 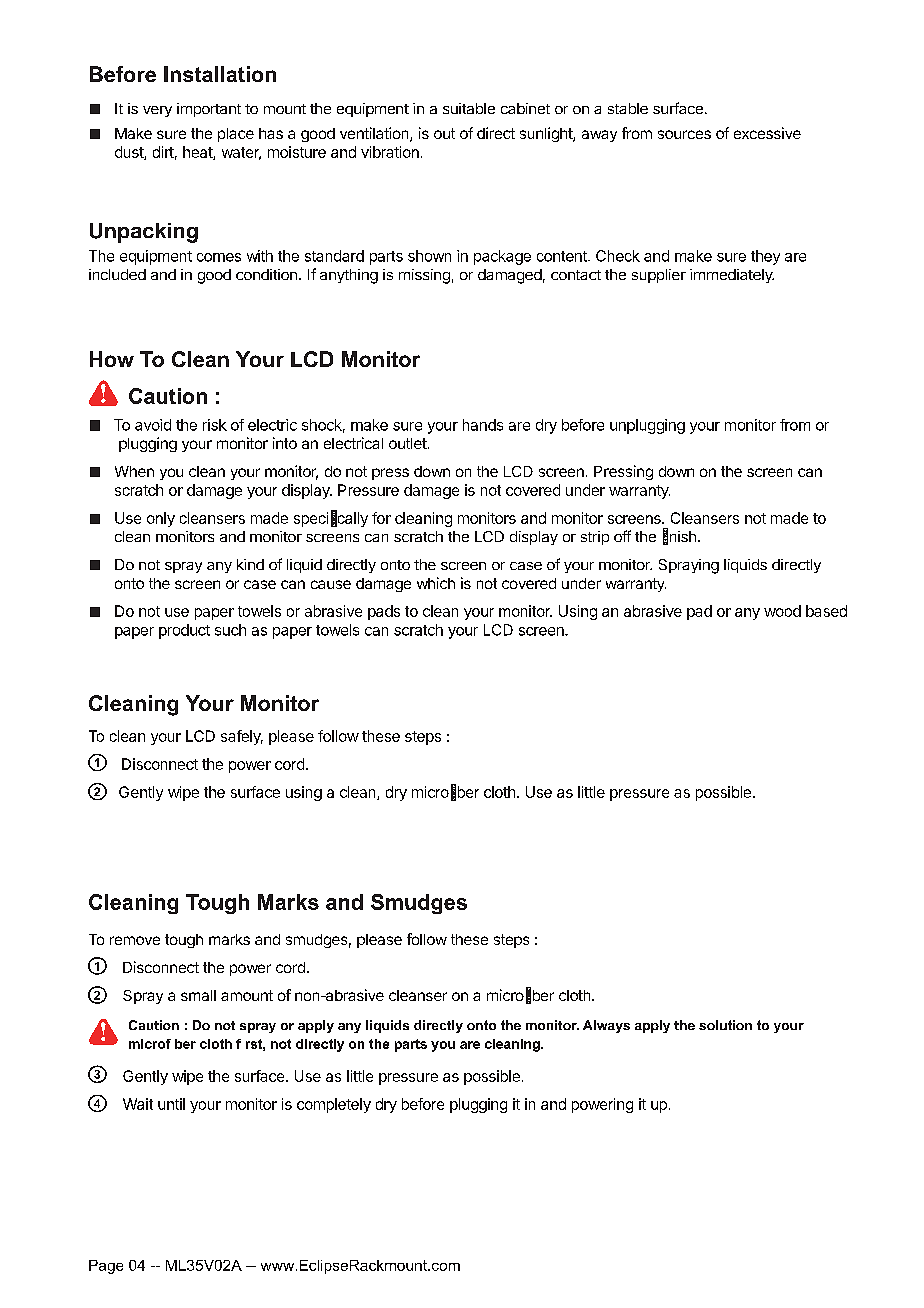 I want to click on small, so click(x=198, y=995).
